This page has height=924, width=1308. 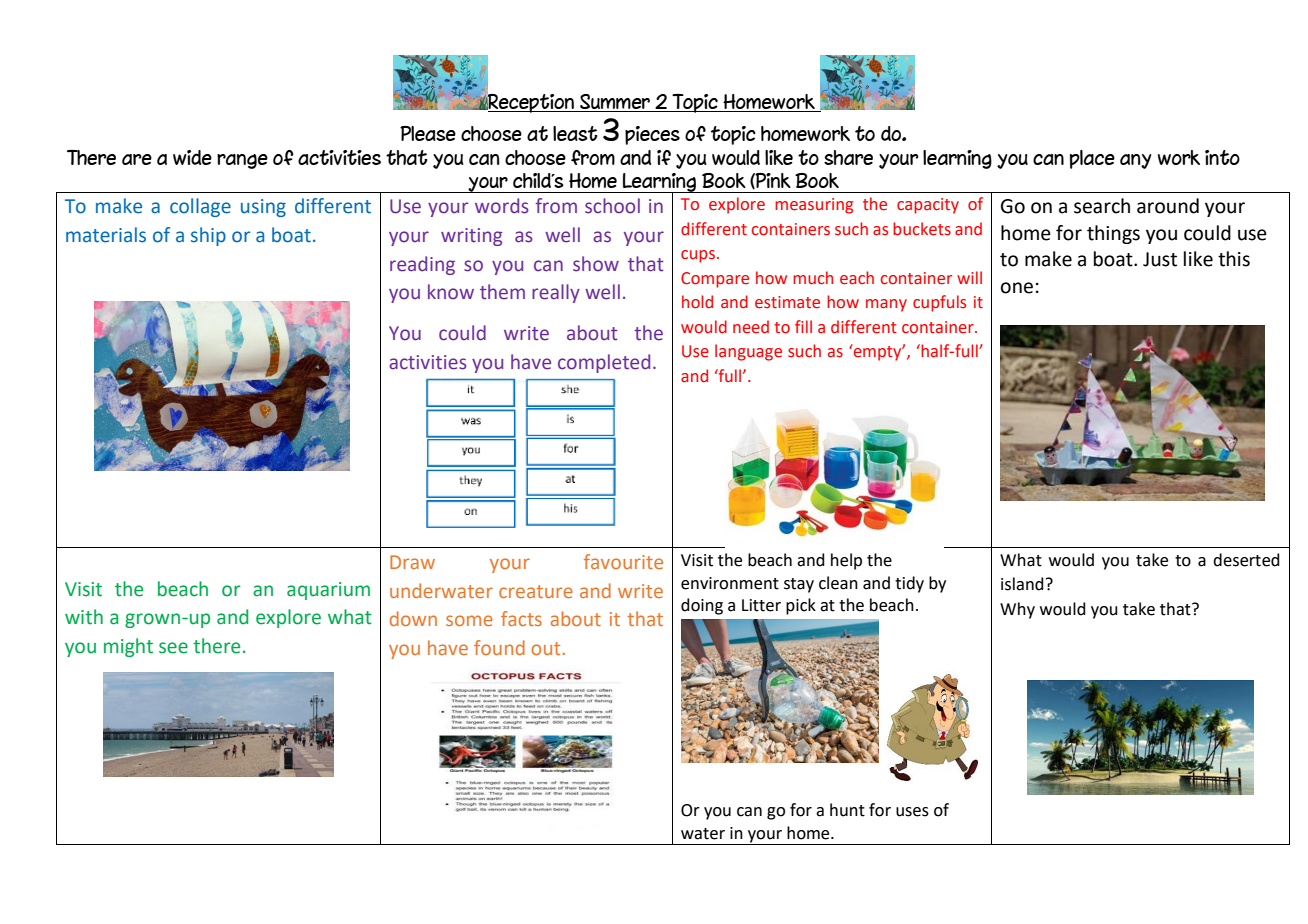 What do you see at coordinates (1246, 560) in the page?
I see `deserted` at bounding box center [1246, 560].
